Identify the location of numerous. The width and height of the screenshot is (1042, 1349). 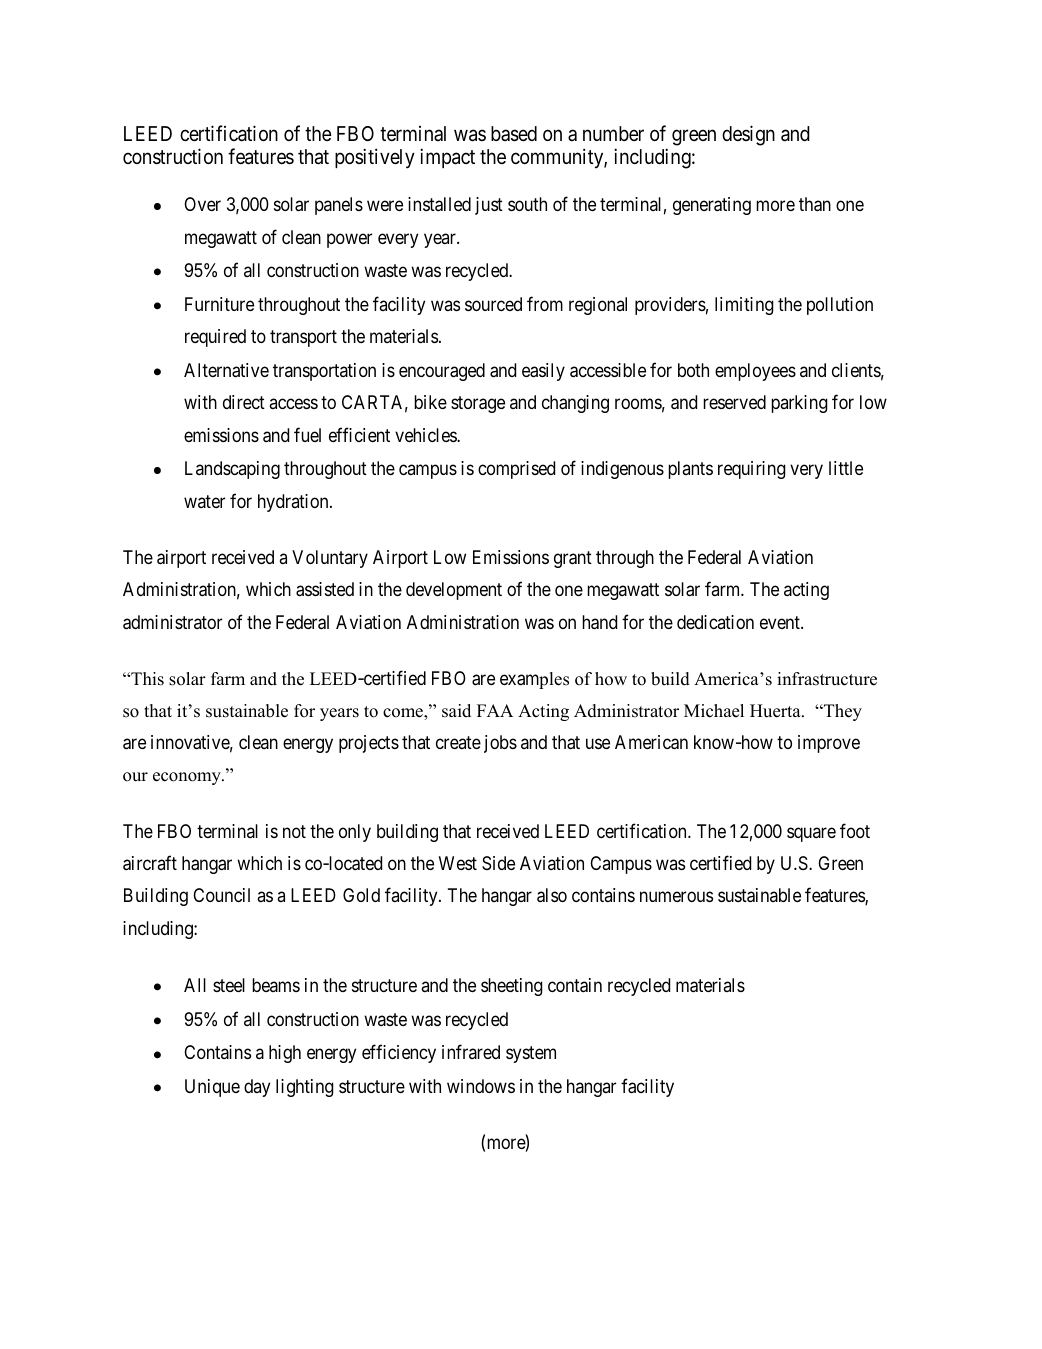
(676, 897).
